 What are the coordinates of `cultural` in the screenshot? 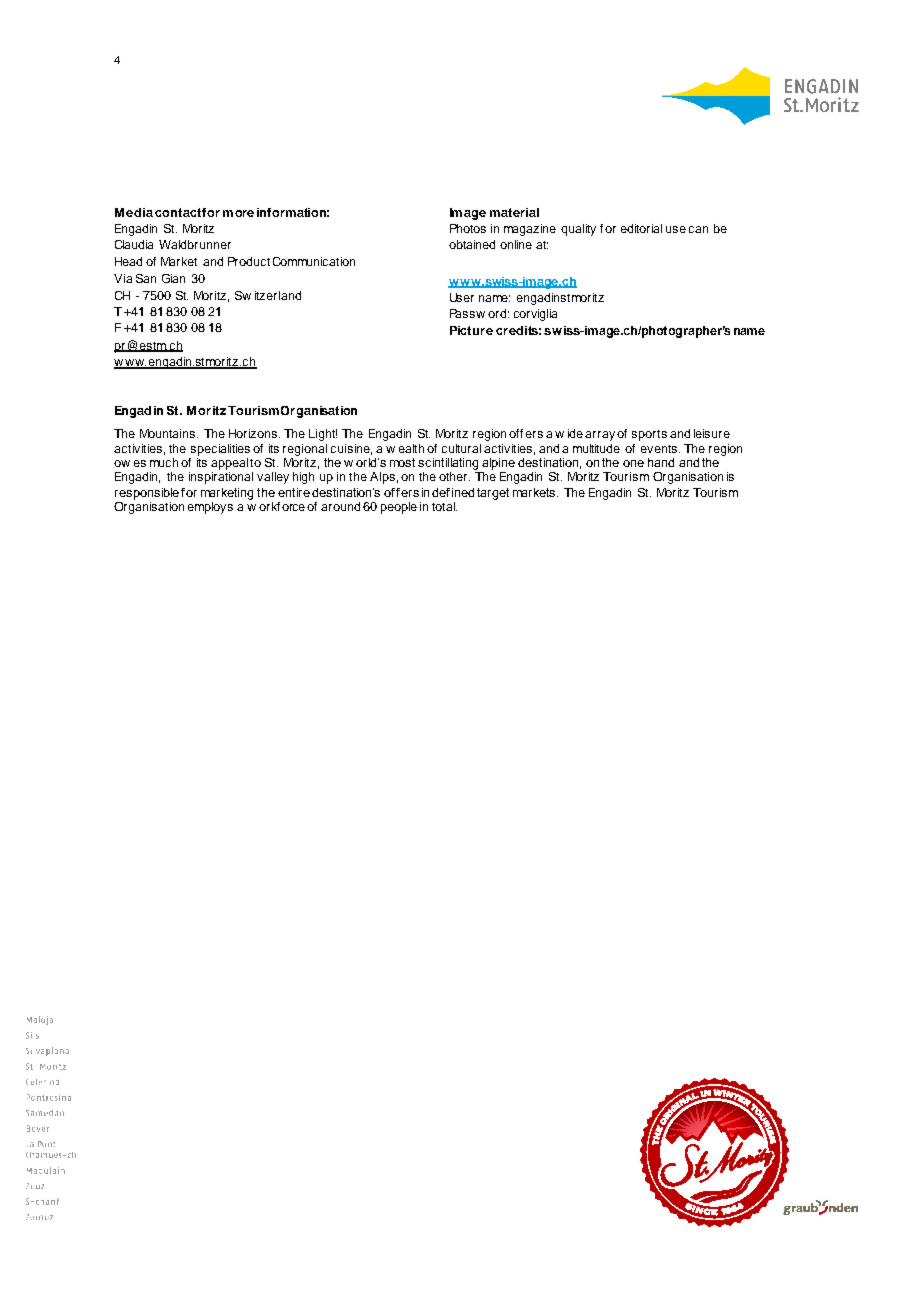 It's located at (461, 448).
